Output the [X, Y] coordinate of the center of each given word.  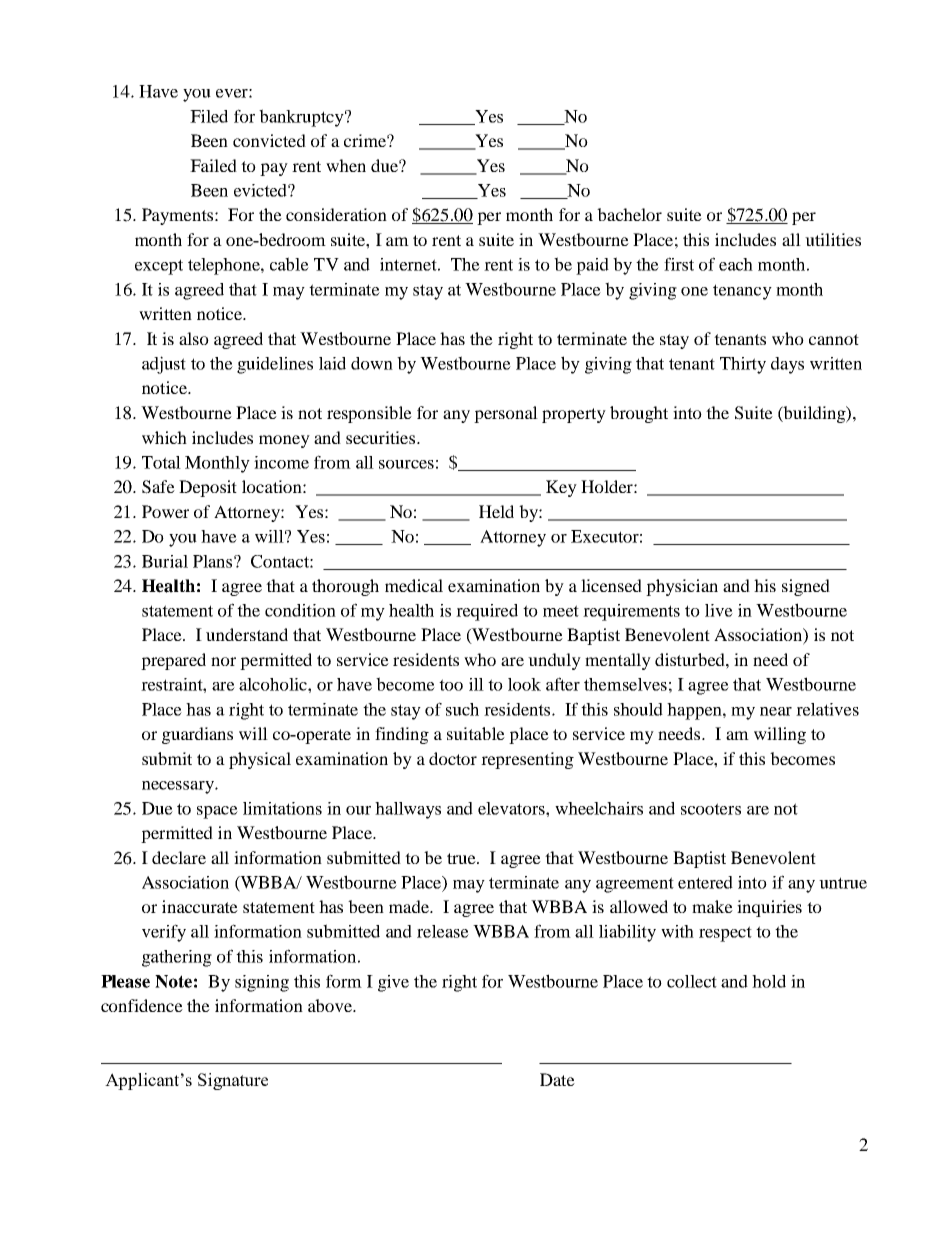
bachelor [629, 214]
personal [506, 414]
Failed [213, 165]
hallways [408, 810]
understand [247, 634]
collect [692, 981]
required [487, 612]
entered [705, 882]
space [217, 812]
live [719, 610]
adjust [164, 365]
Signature [233, 1081]
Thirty [743, 365]
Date [557, 1079]
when [346, 165]
